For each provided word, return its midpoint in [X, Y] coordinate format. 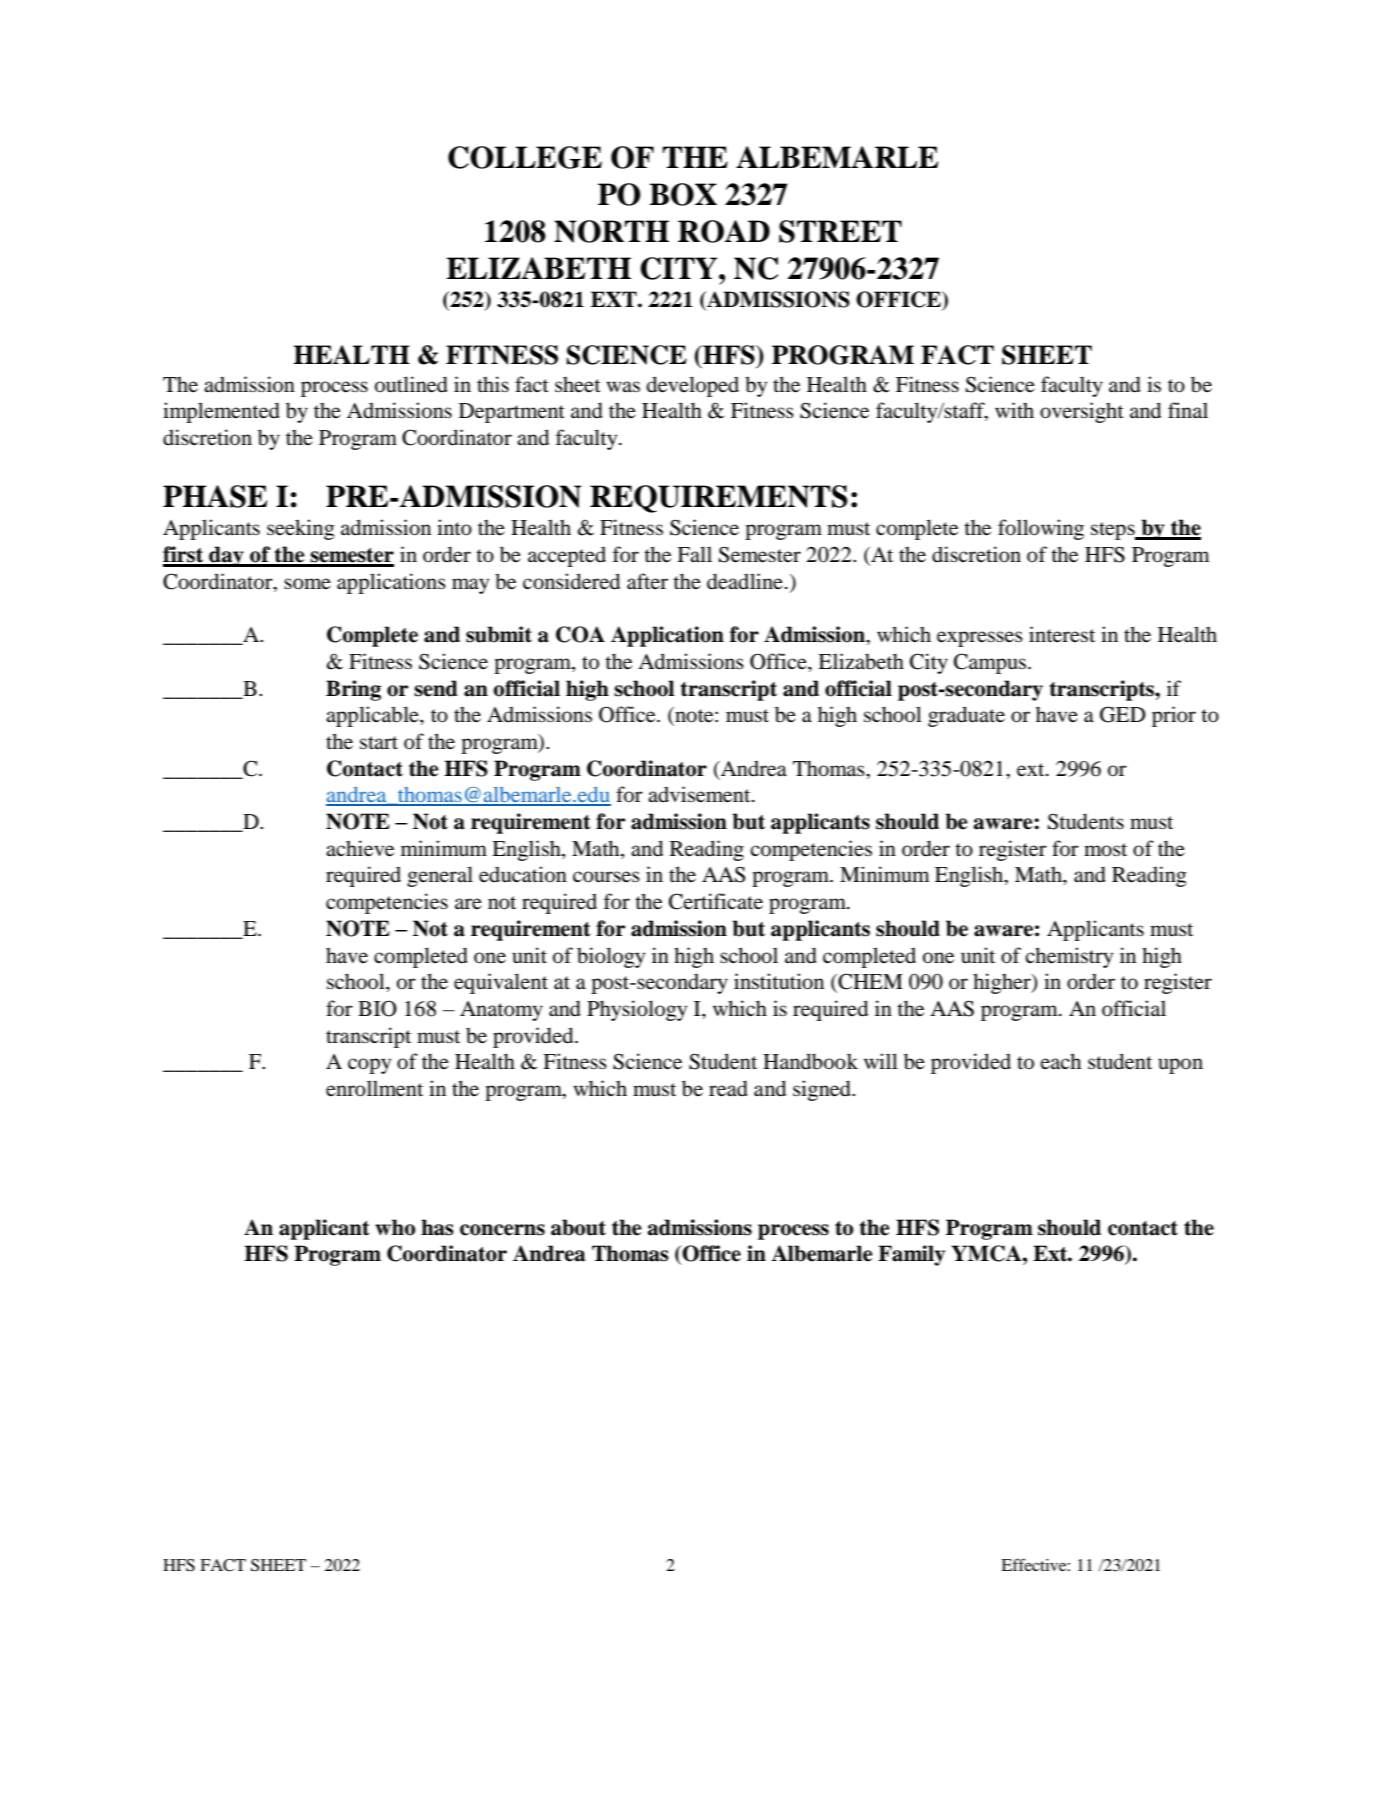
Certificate [716, 901]
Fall [694, 554]
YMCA [987, 1253]
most [1105, 850]
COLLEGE [525, 157]
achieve [360, 848]
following [1041, 529]
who [395, 1227]
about [578, 1227]
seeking [301, 529]
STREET [840, 231]
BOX [683, 194]
